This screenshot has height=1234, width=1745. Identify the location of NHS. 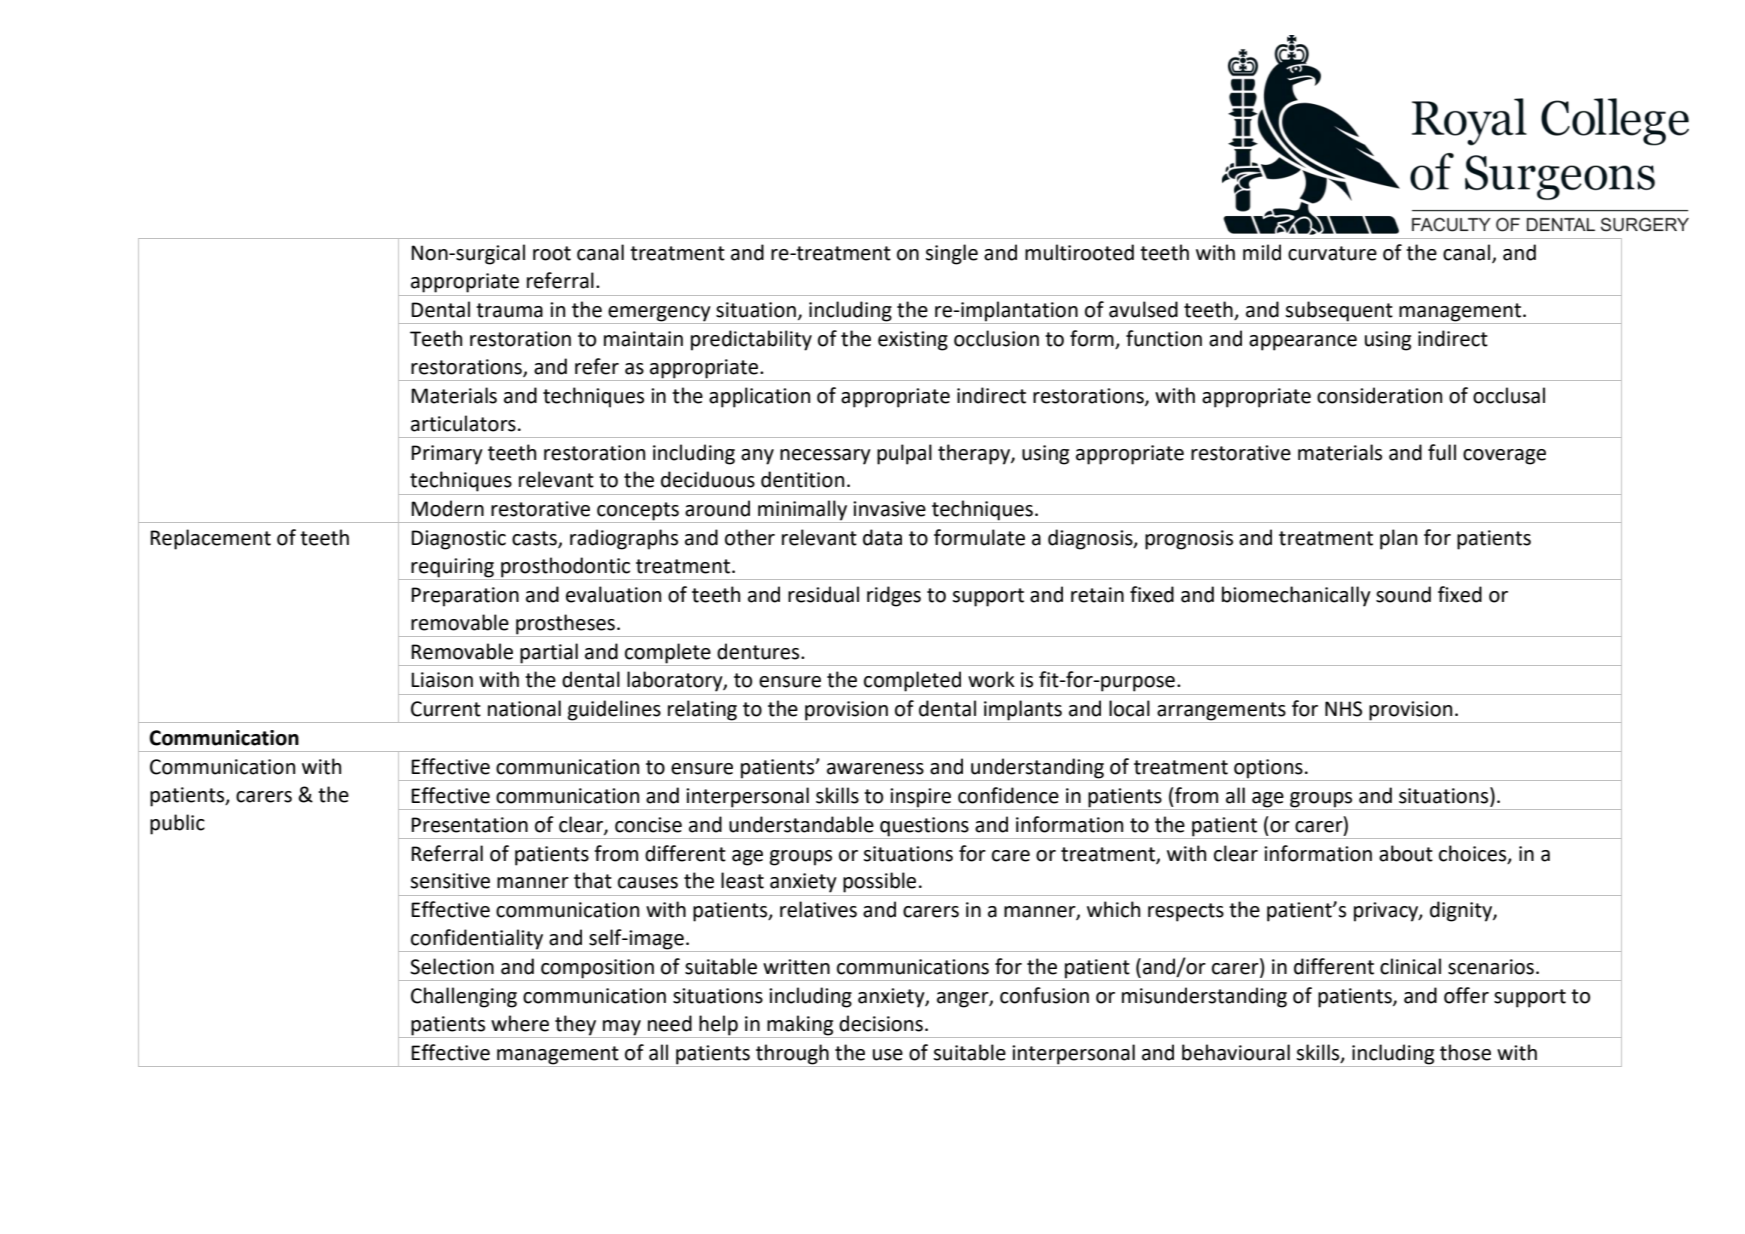
(1343, 709).
